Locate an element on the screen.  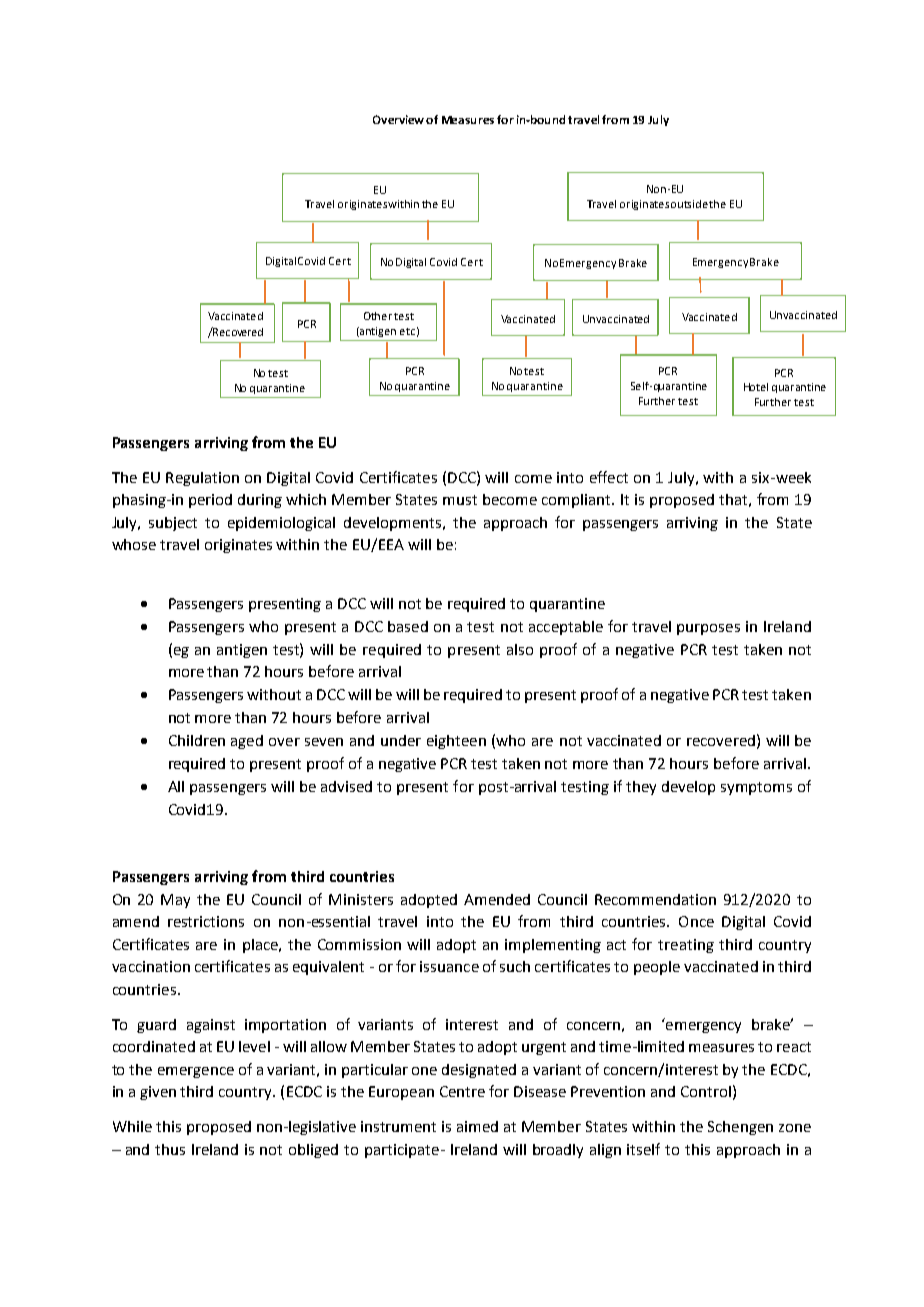
Children is located at coordinates (197, 740).
